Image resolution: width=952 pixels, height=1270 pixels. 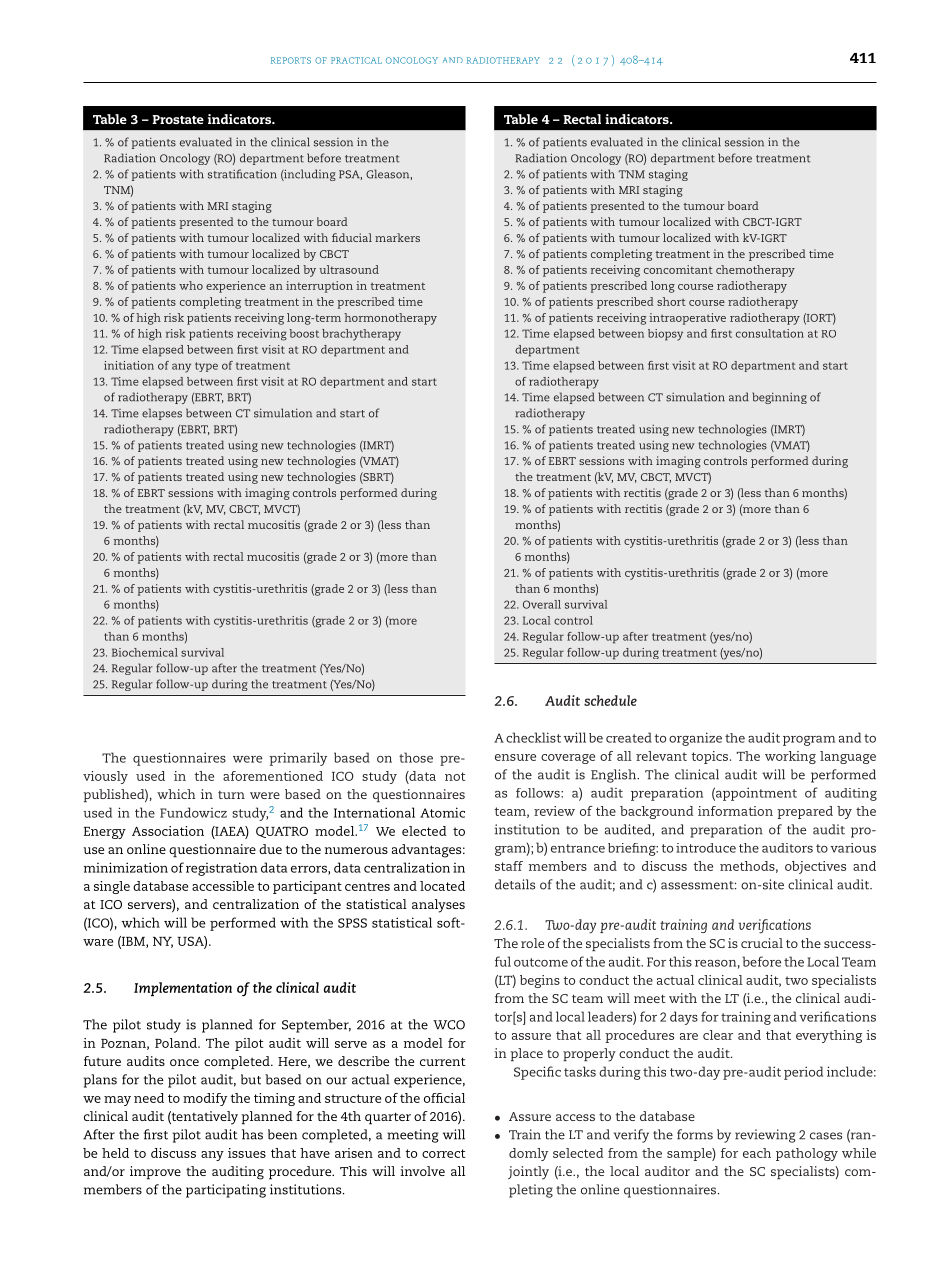 I want to click on elapses, so click(x=162, y=414).
